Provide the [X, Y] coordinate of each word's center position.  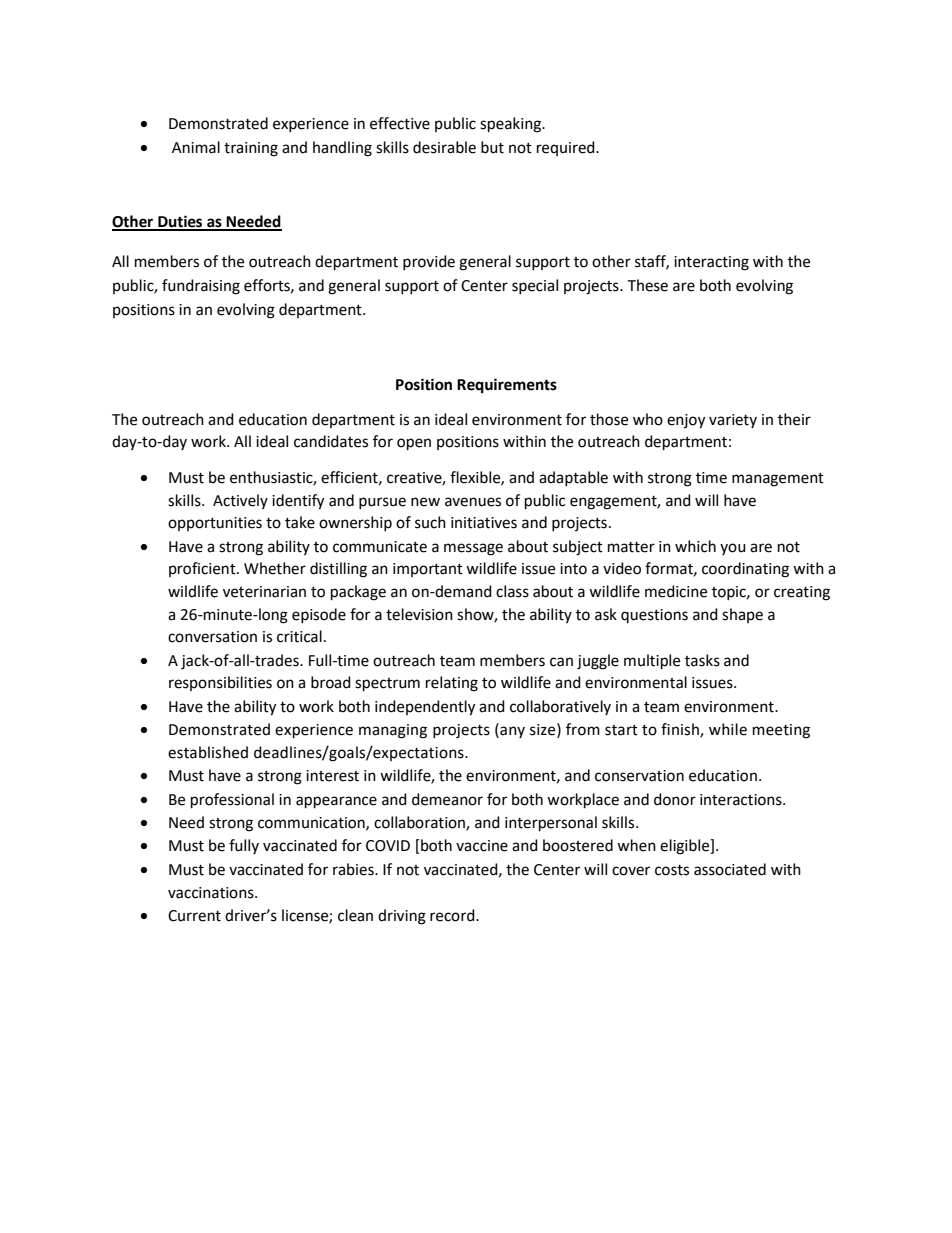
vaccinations [212, 893]
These [647, 285]
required [567, 148]
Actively [240, 501]
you [733, 549]
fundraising [201, 287]
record [453, 915]
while [728, 729]
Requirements [507, 386]
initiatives [484, 523]
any [511, 731]
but [492, 147]
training [251, 149]
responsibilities [220, 683]
